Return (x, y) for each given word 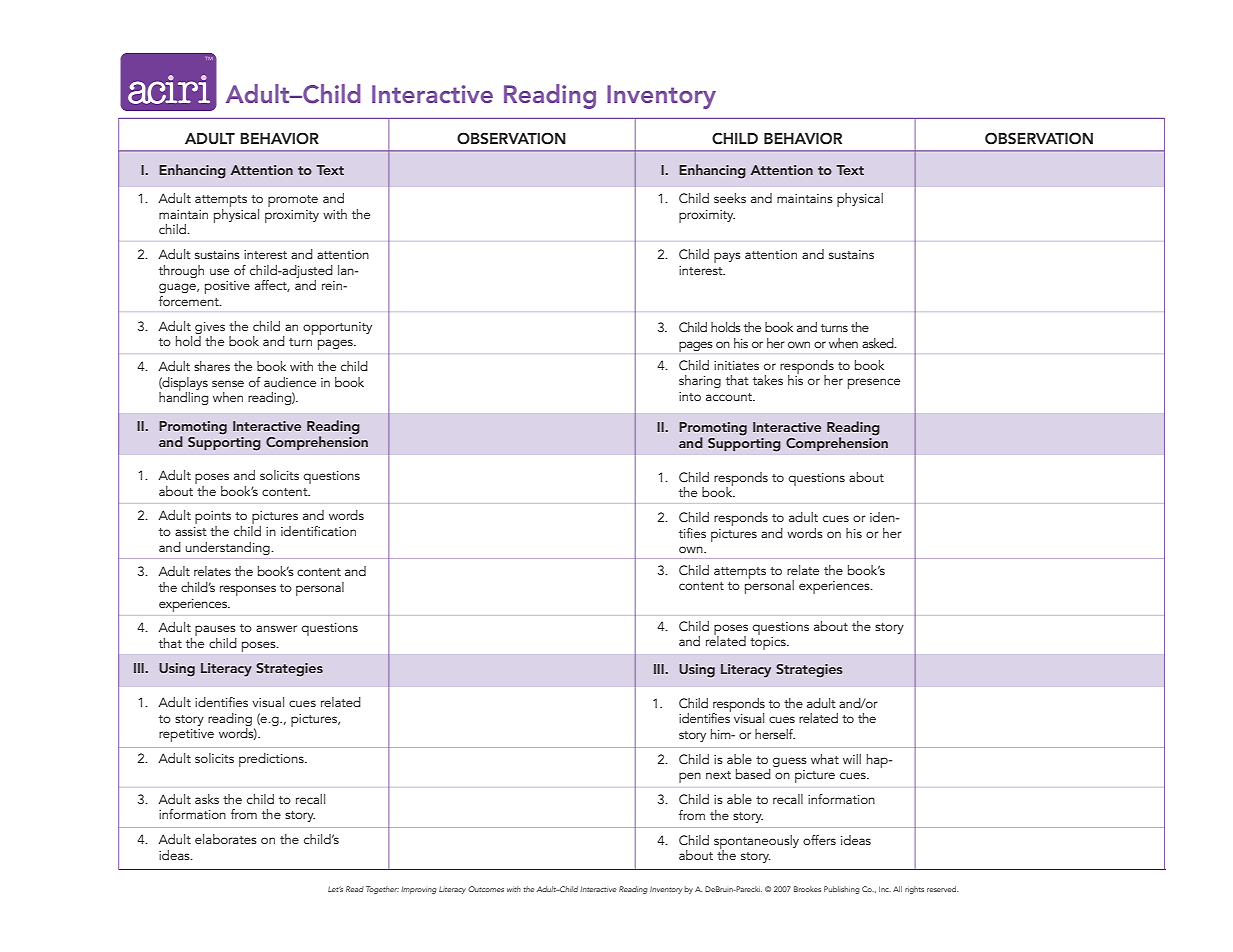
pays (727, 257)
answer (276, 628)
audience (290, 382)
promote (293, 201)
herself (775, 734)
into (690, 396)
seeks (730, 198)
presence (874, 383)
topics (769, 643)
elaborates (226, 839)
